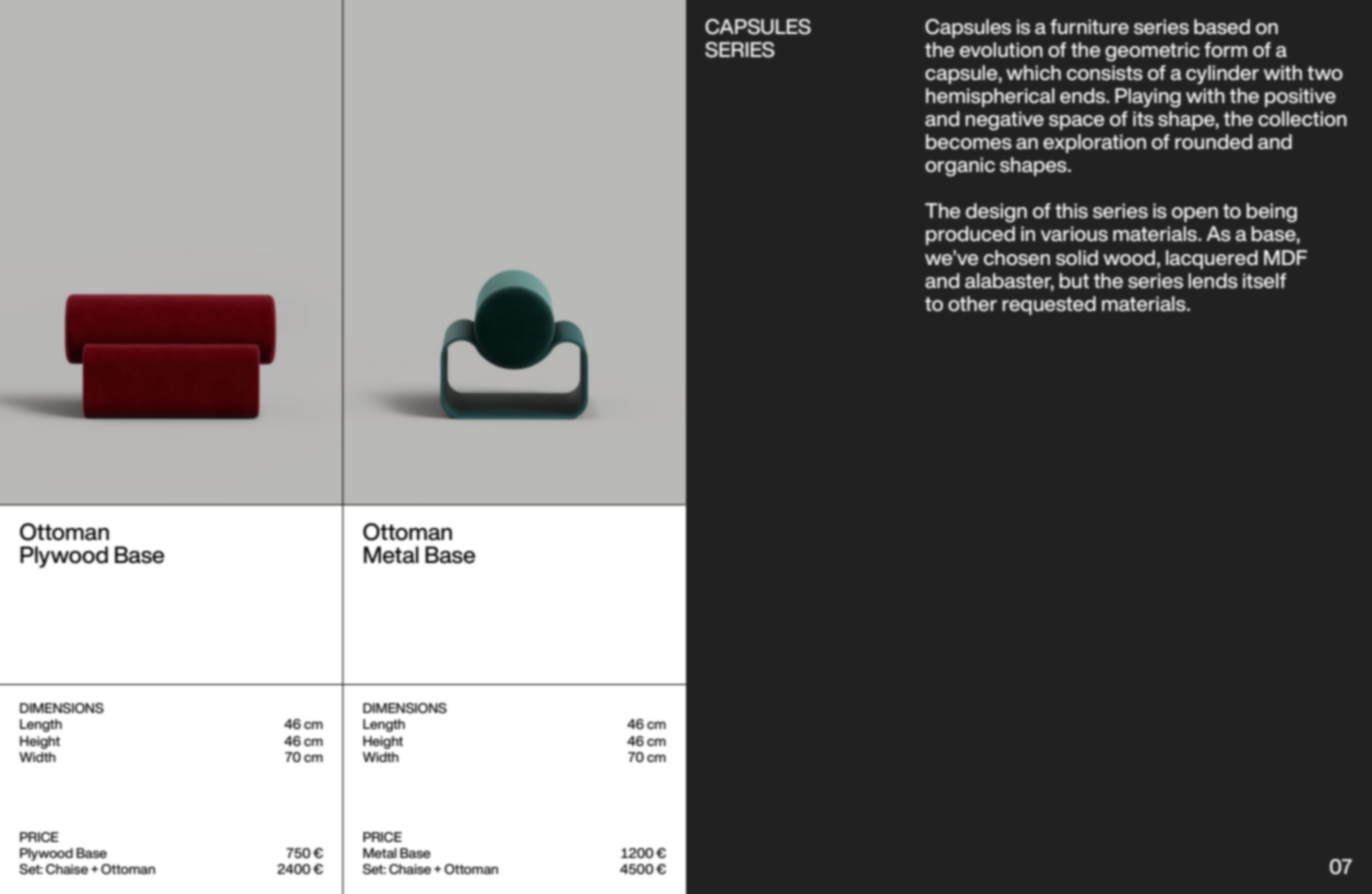 This screenshot has height=894, width=1372. Describe the element at coordinates (1094, 143) in the screenshot. I see `exploration` at that location.
